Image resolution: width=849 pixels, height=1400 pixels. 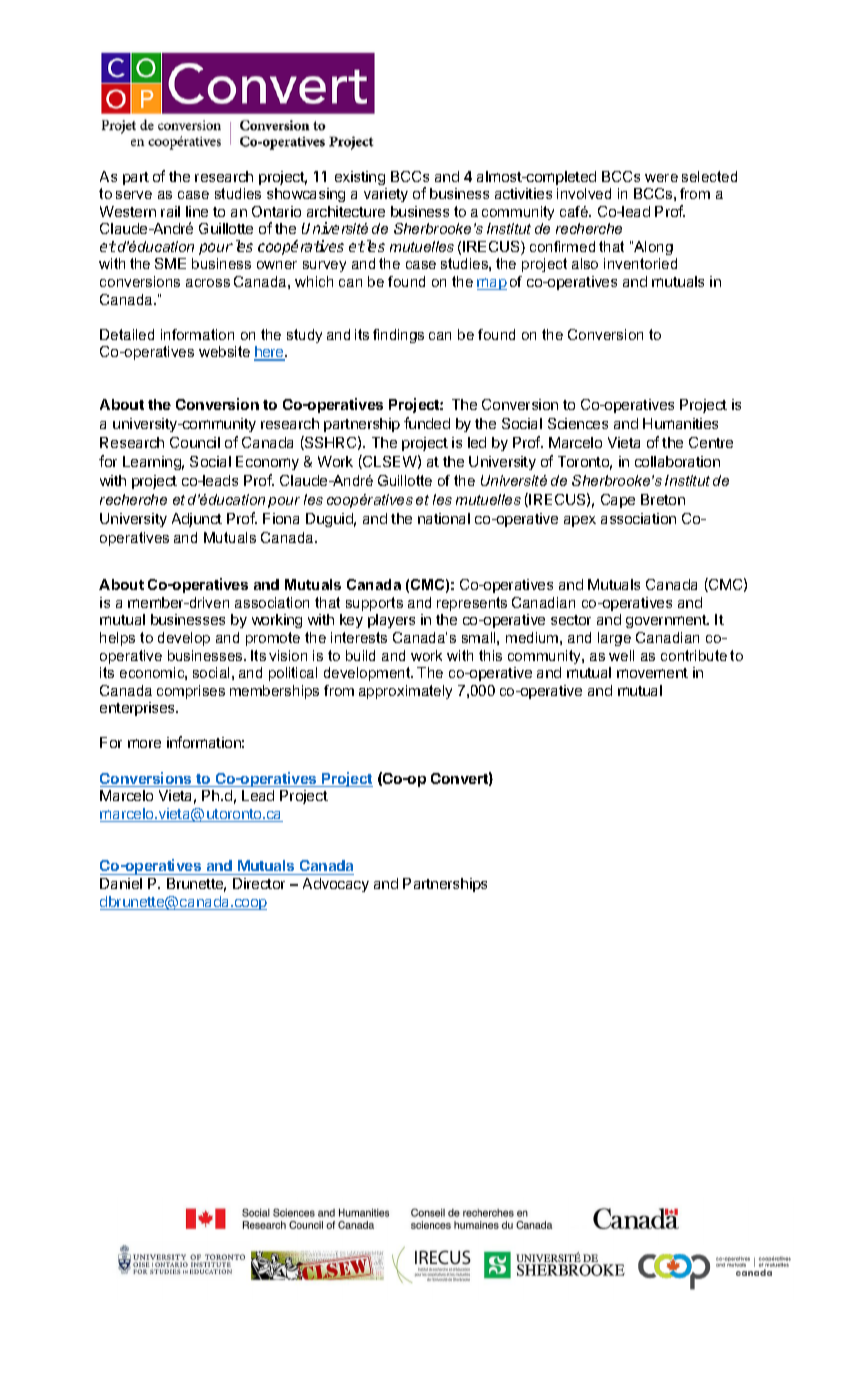 I want to click on line, so click(x=197, y=211).
